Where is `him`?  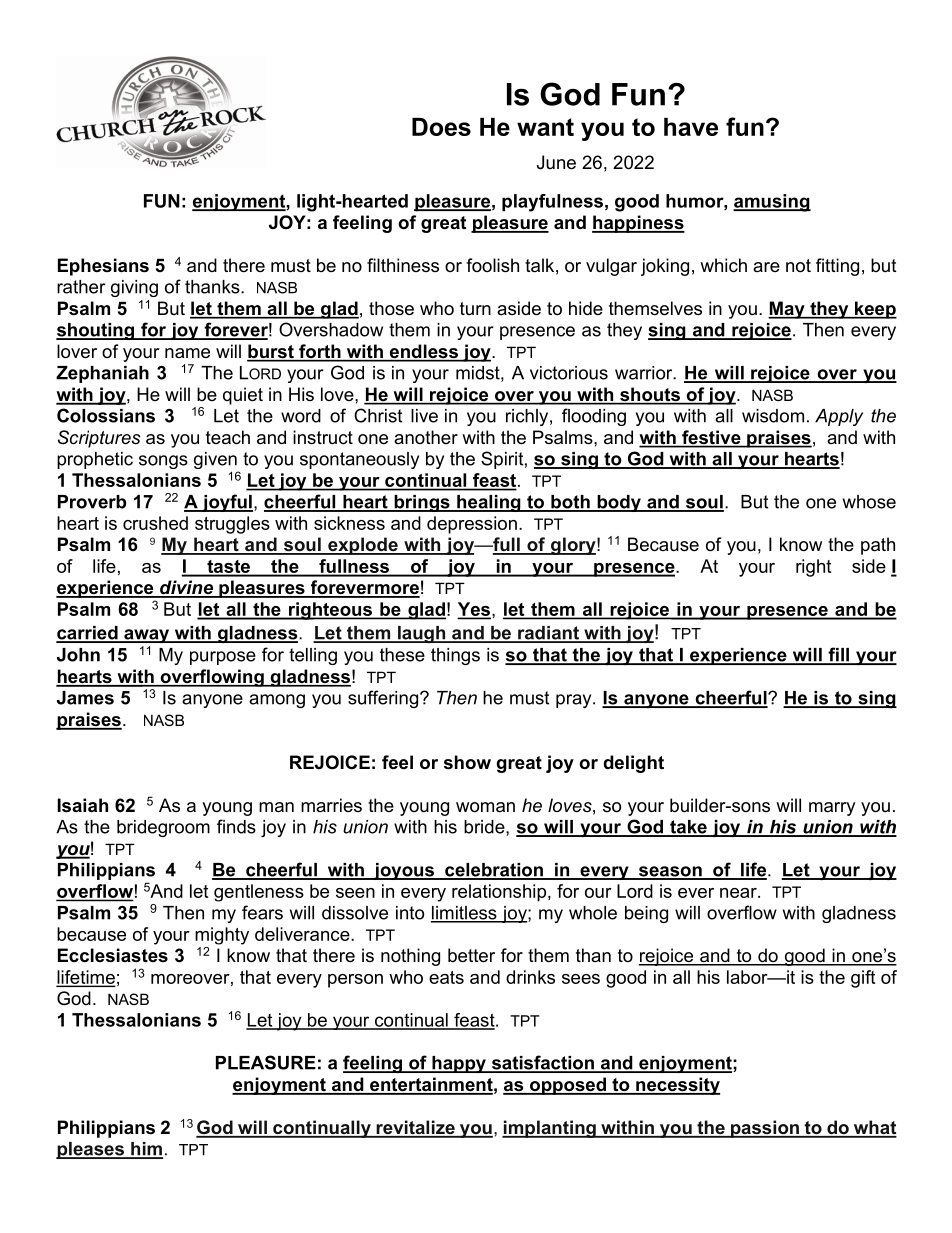
him is located at coordinates (146, 1150).
